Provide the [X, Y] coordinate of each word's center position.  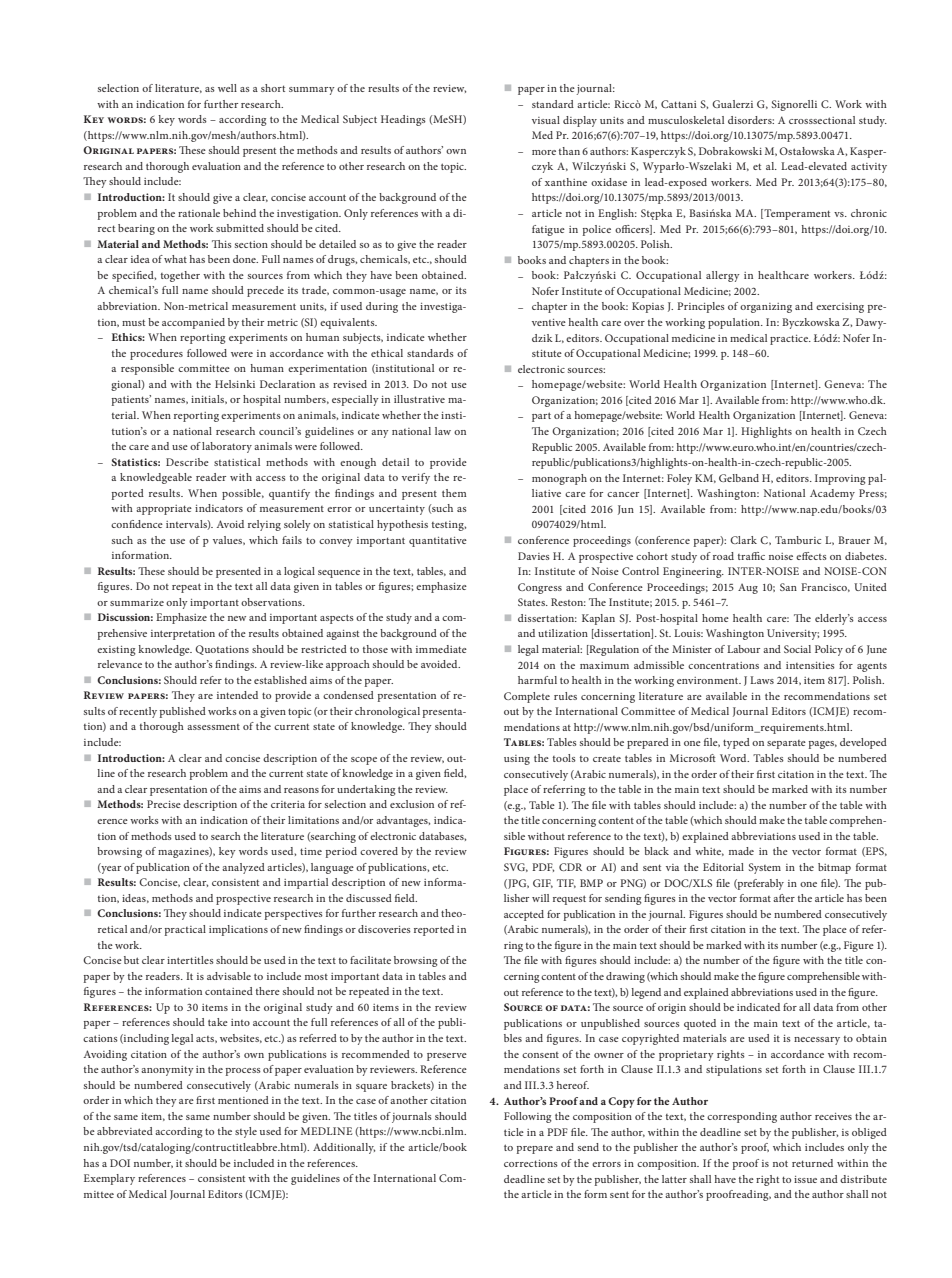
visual [546, 120]
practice [790, 340]
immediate [441, 649]
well [227, 88]
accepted [524, 915]
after [784, 898]
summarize [137, 602]
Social [797, 649]
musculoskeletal [686, 120]
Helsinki [235, 384]
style [246, 1132]
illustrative [419, 399]
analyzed [243, 868]
